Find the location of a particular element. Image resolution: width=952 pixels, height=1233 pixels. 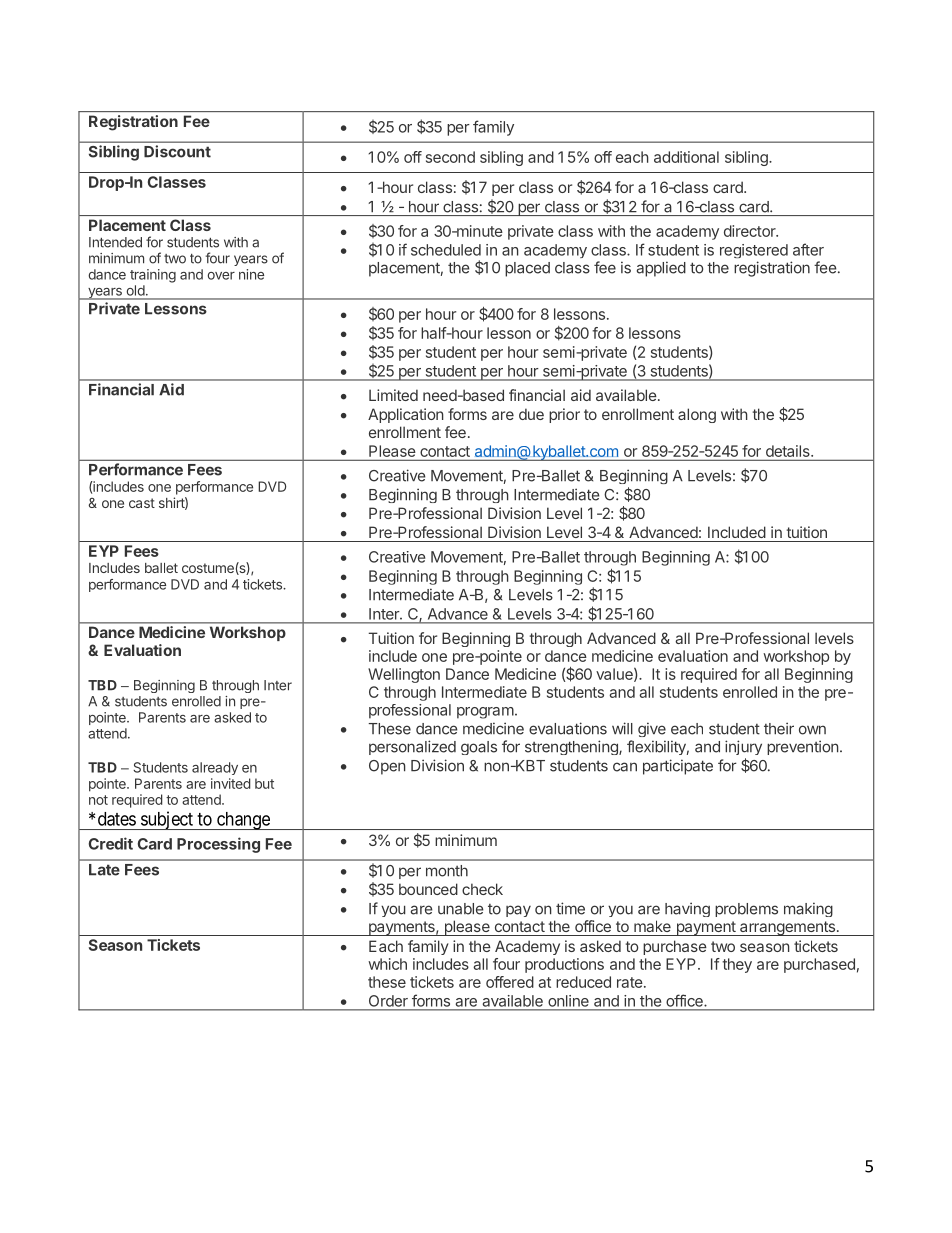

additional is located at coordinates (686, 157).
